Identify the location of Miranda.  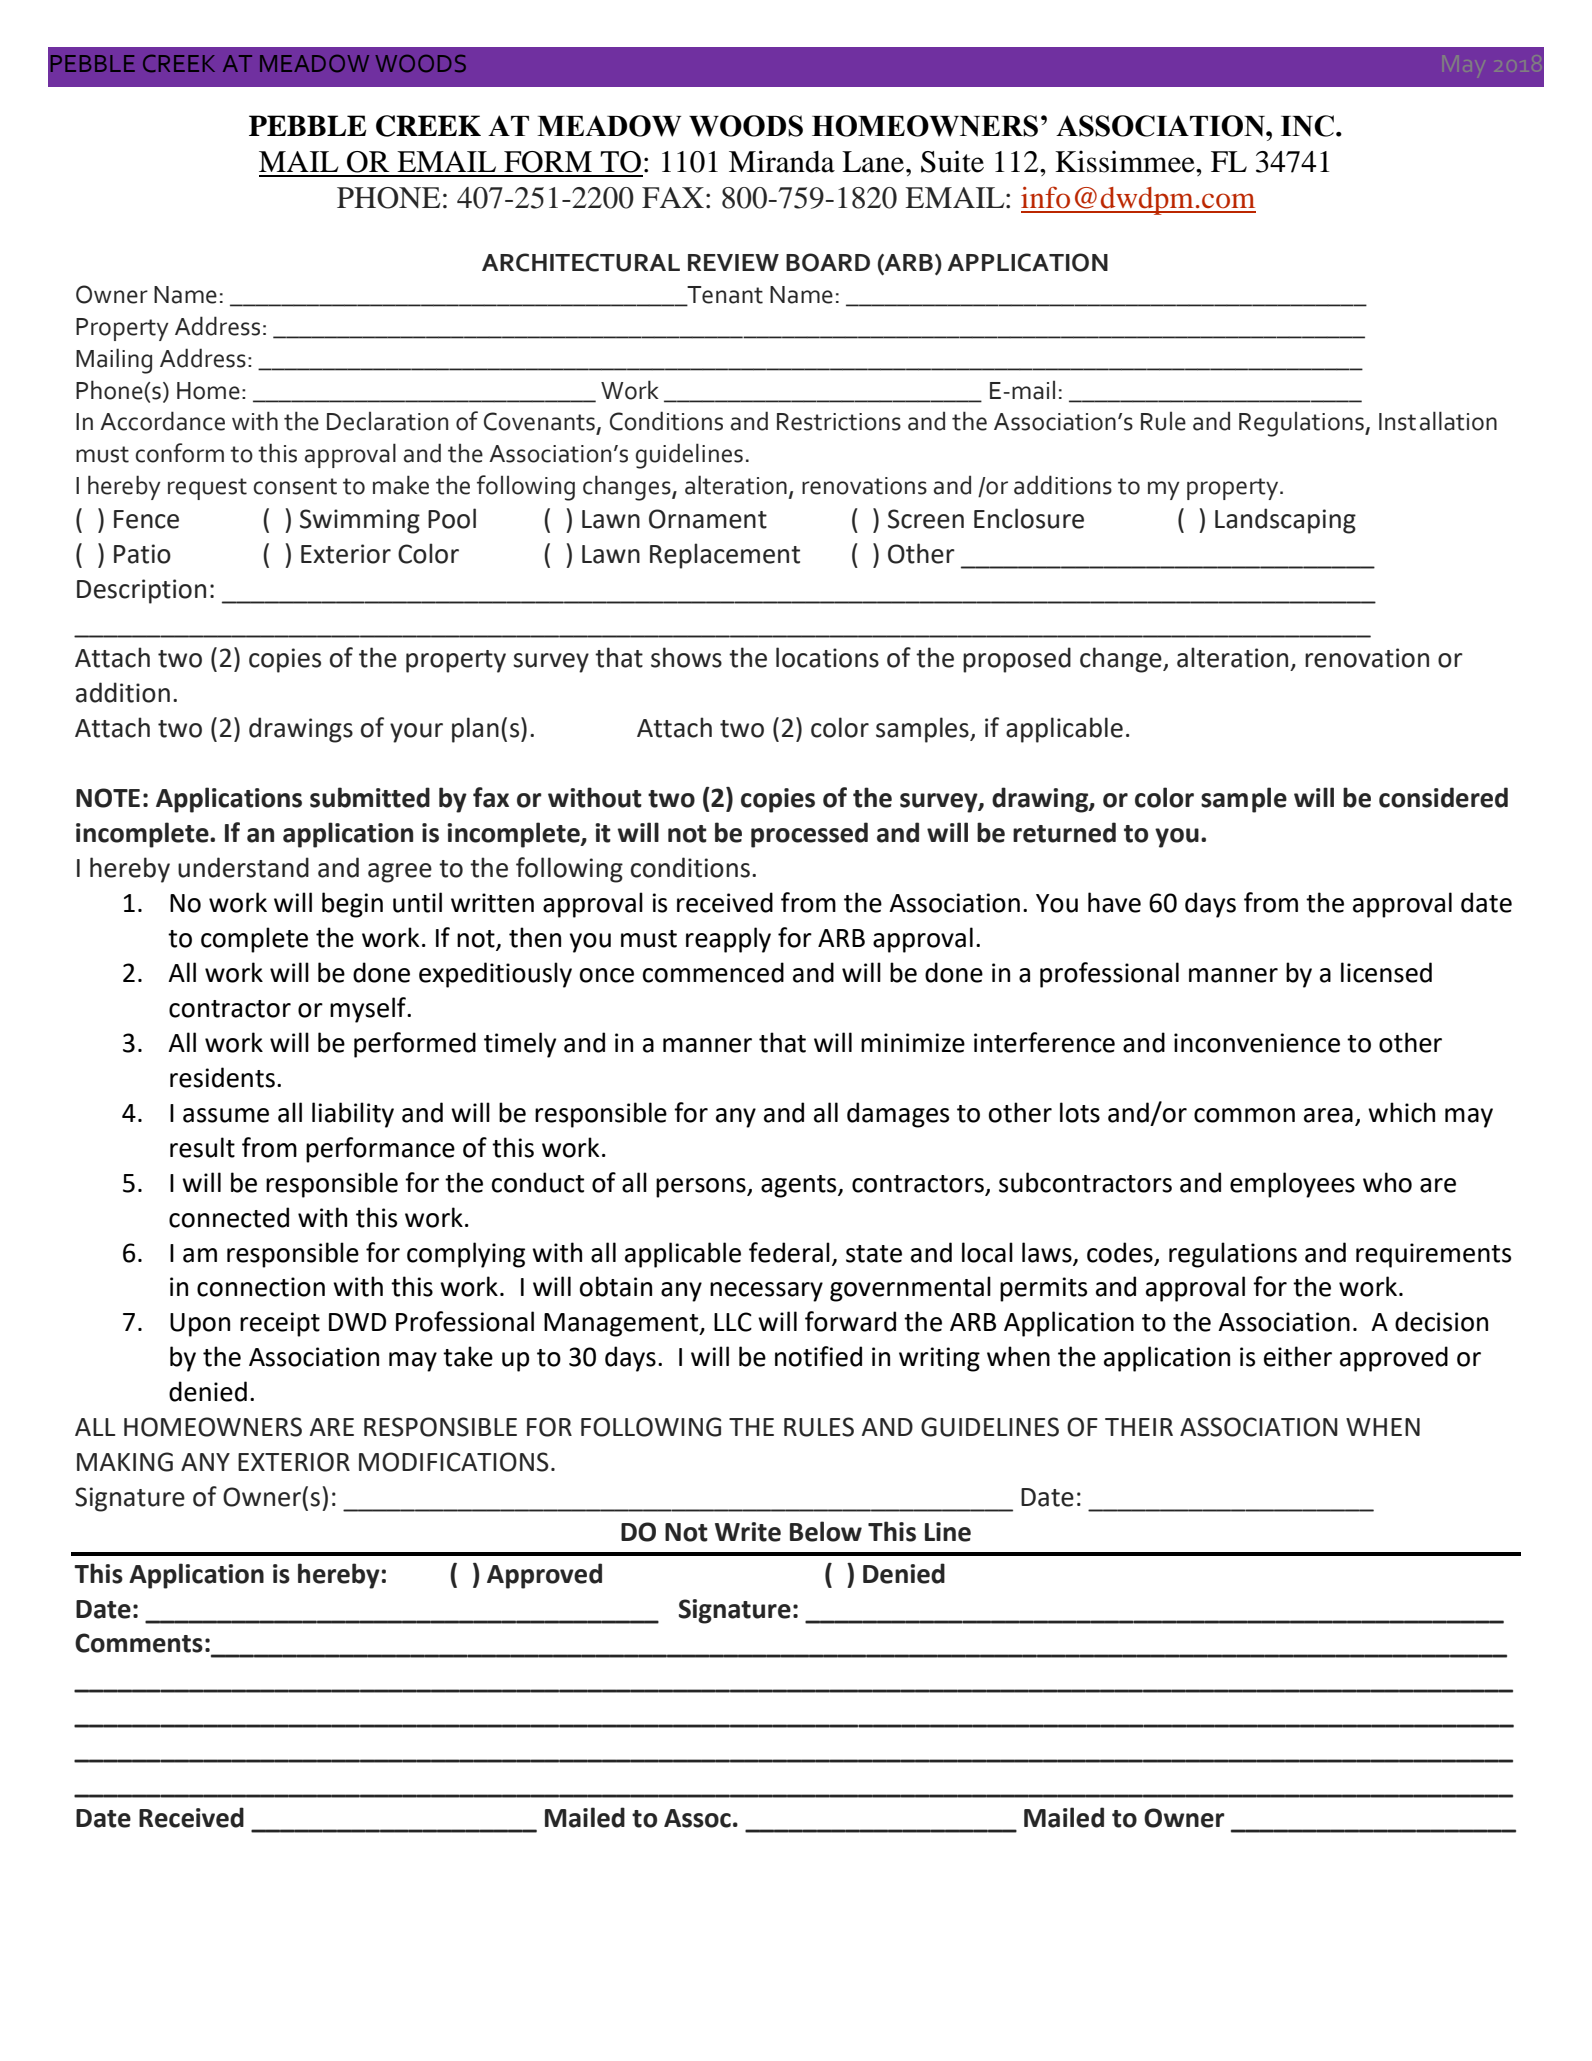
(782, 161).
